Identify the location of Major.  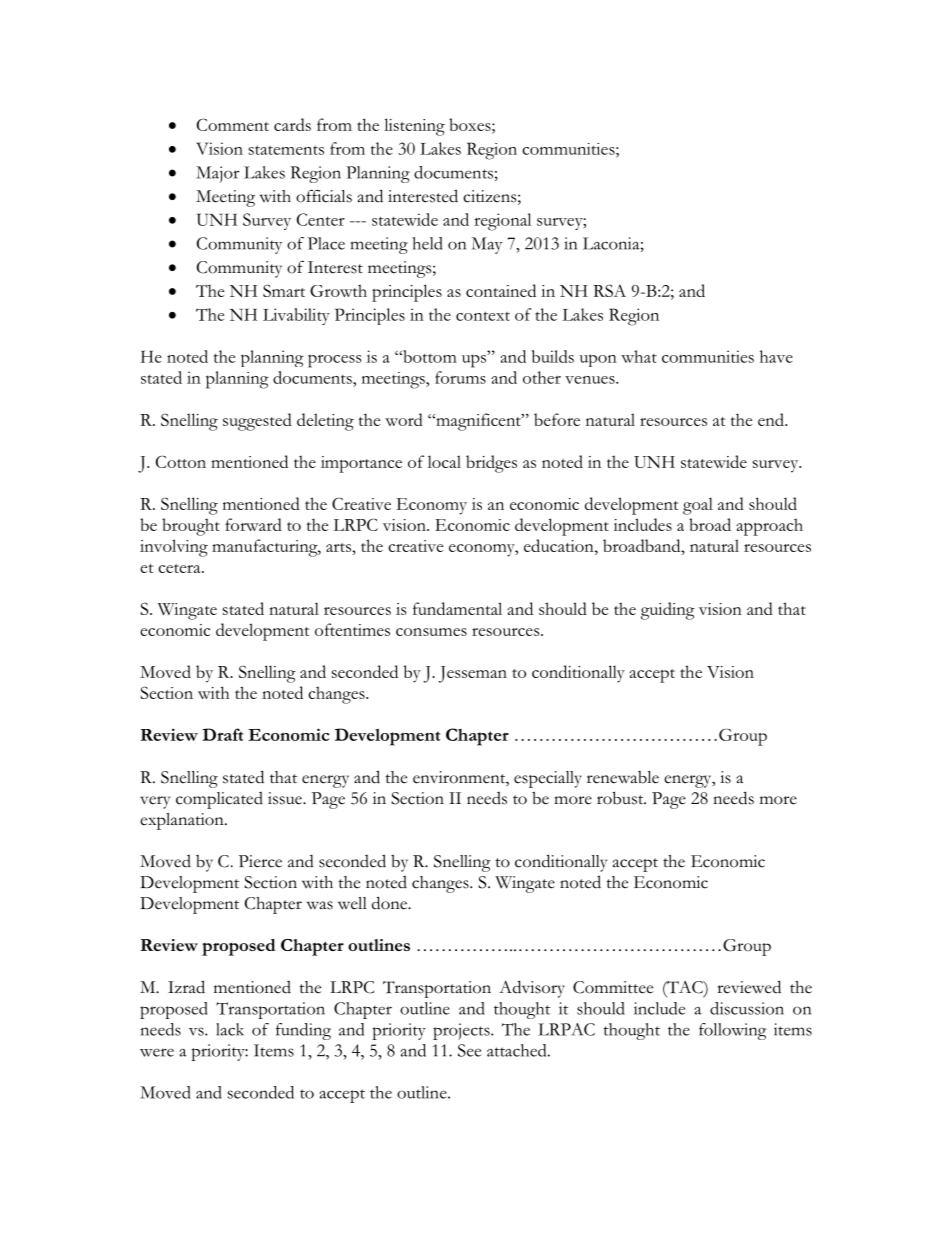
(217, 174).
